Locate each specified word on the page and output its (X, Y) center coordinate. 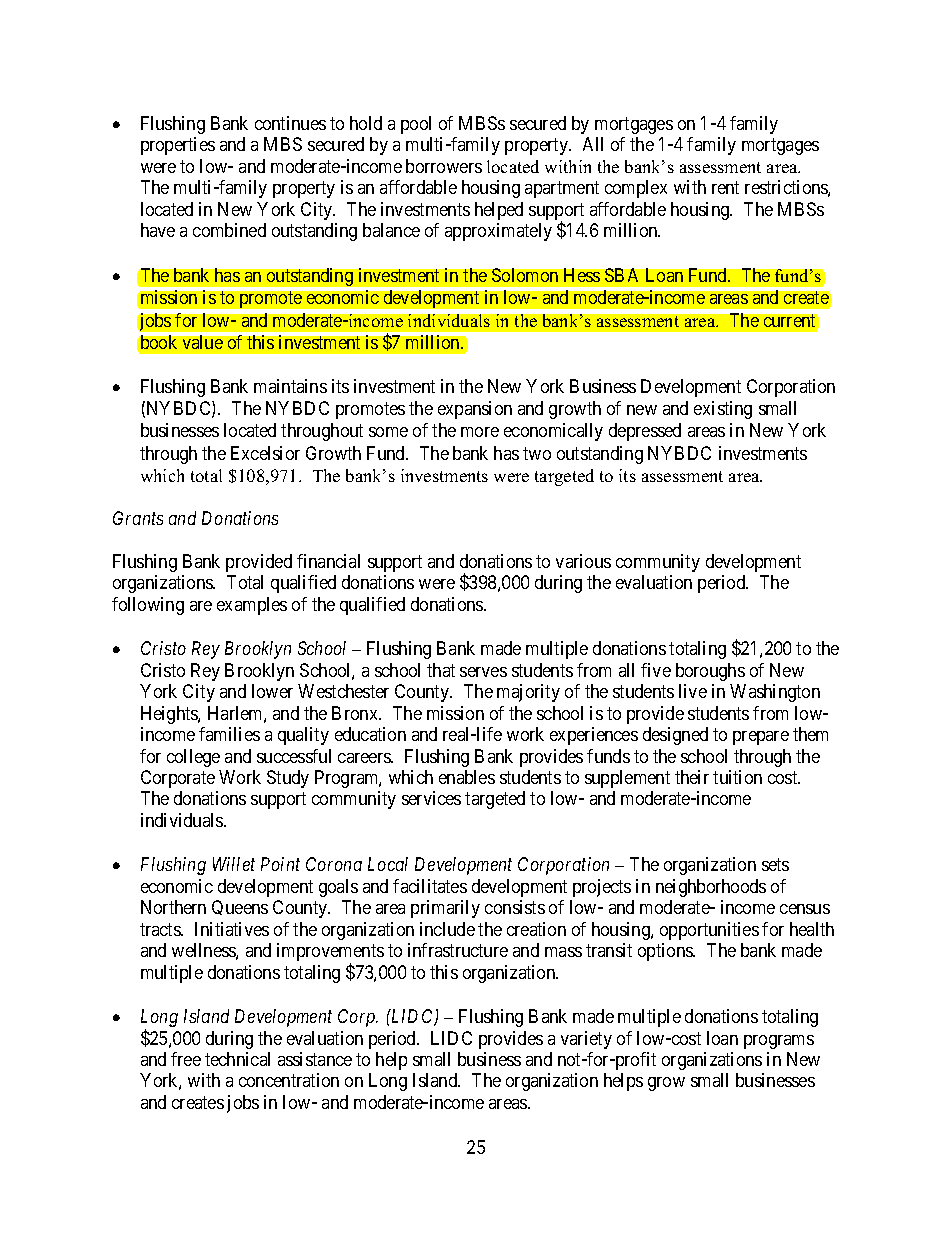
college (193, 758)
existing (723, 410)
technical (237, 1059)
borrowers (444, 166)
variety (586, 1040)
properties (178, 146)
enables (467, 777)
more (480, 432)
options (666, 952)
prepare (761, 738)
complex (636, 189)
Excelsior (265, 453)
